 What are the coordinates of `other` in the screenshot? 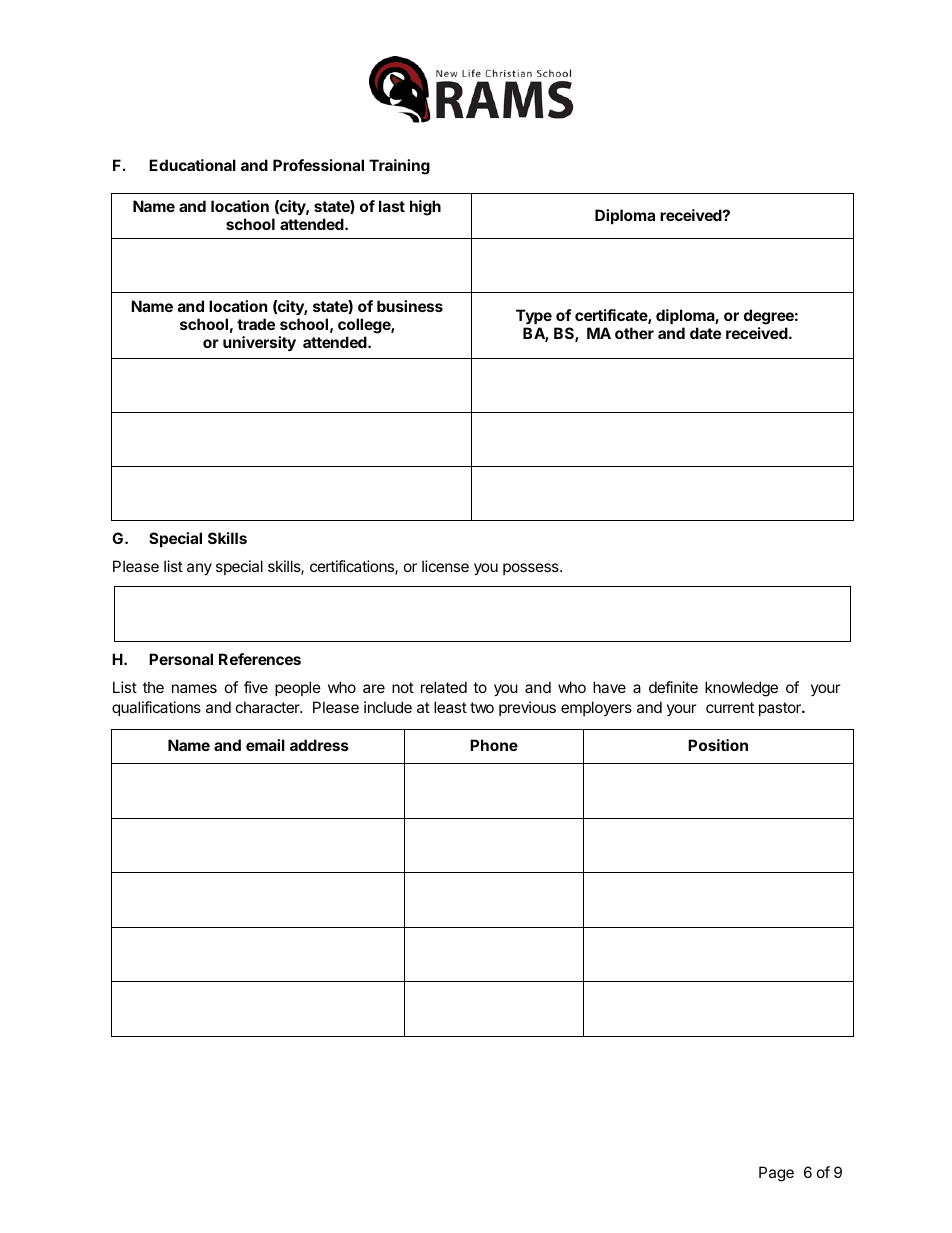 It's located at (634, 333).
